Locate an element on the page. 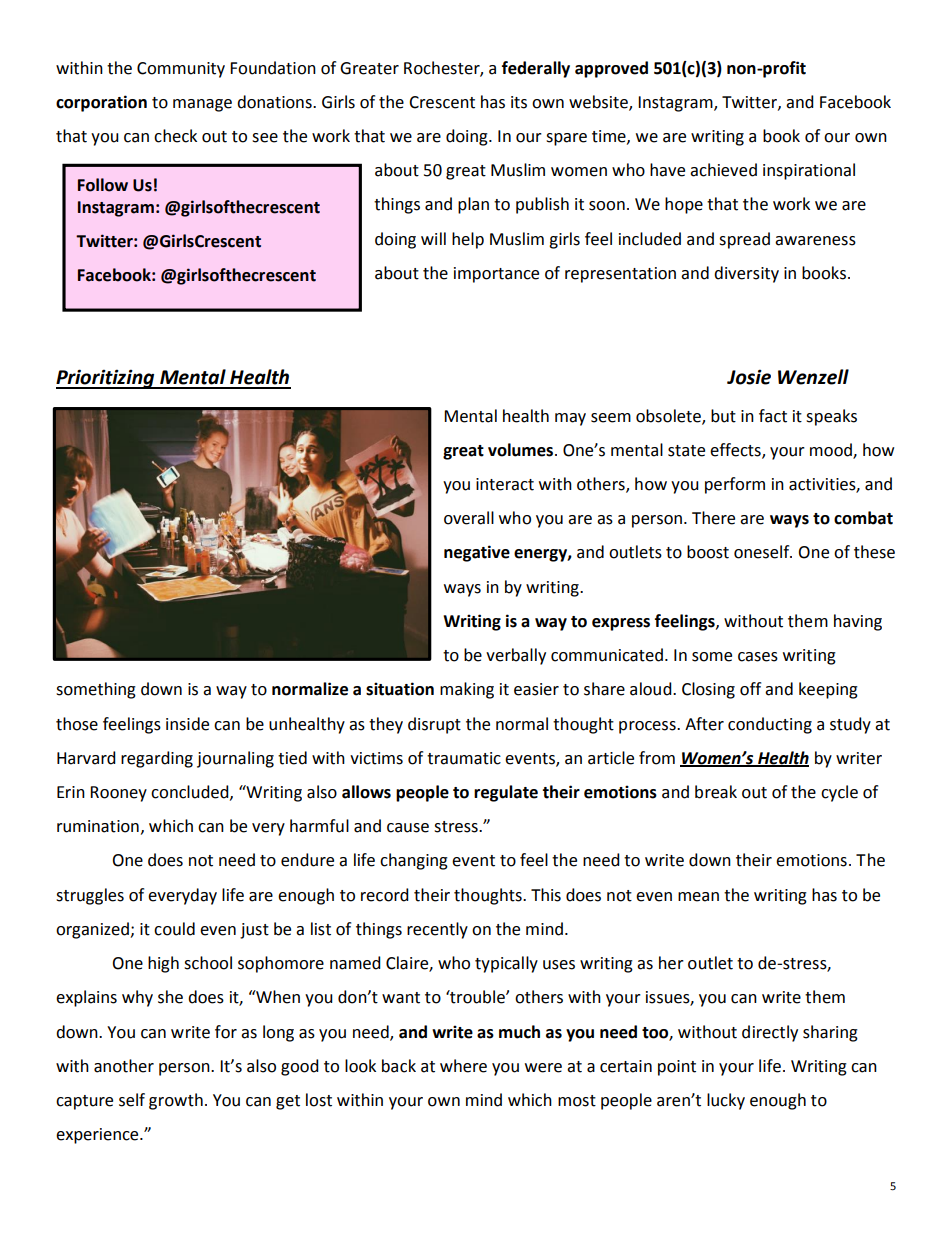 This document has width=952, height=1233. regarding is located at coordinates (157, 759).
